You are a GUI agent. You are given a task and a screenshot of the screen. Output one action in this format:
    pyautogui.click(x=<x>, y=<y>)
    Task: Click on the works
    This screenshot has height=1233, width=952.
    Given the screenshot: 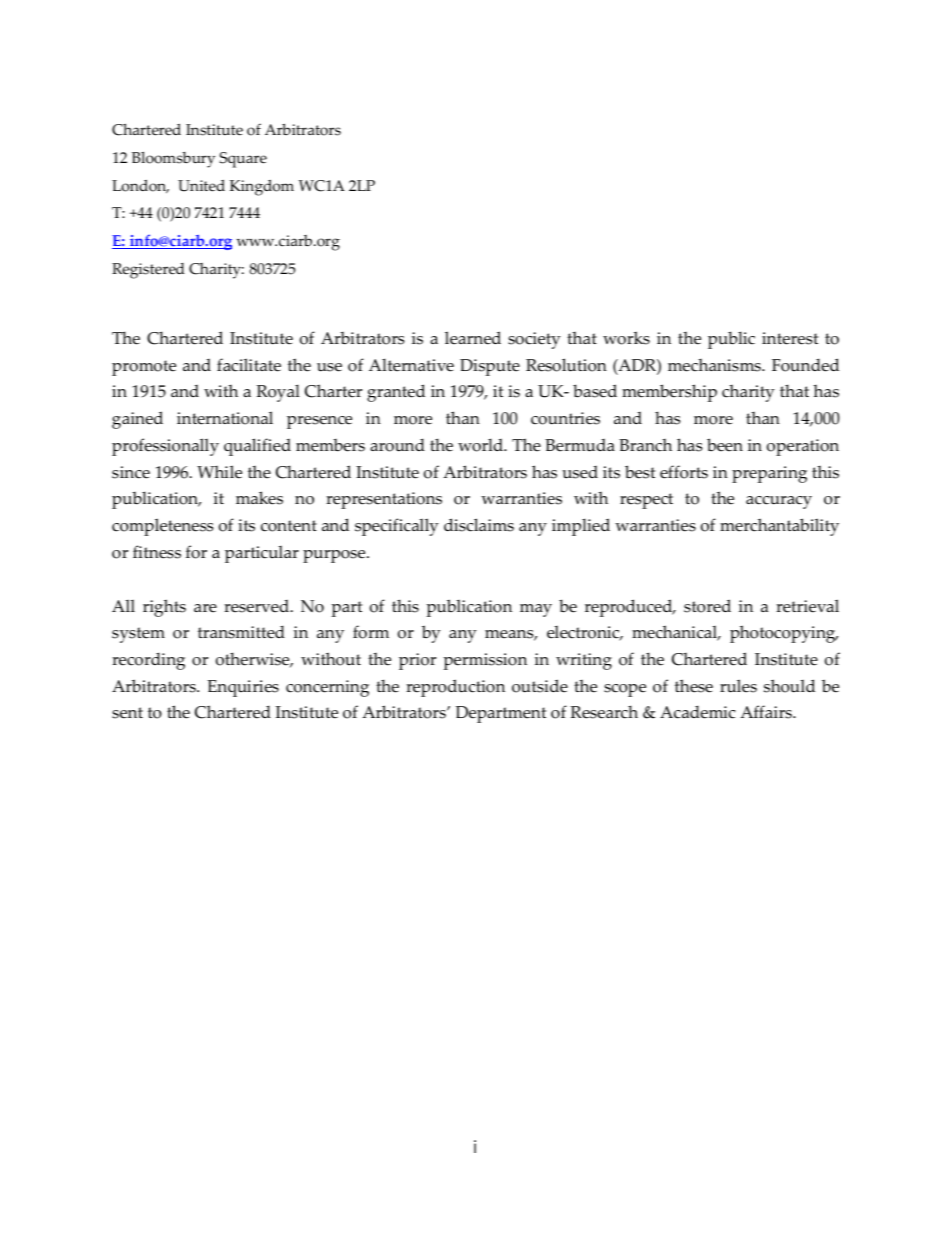 What is the action you would take?
    pyautogui.click(x=626, y=338)
